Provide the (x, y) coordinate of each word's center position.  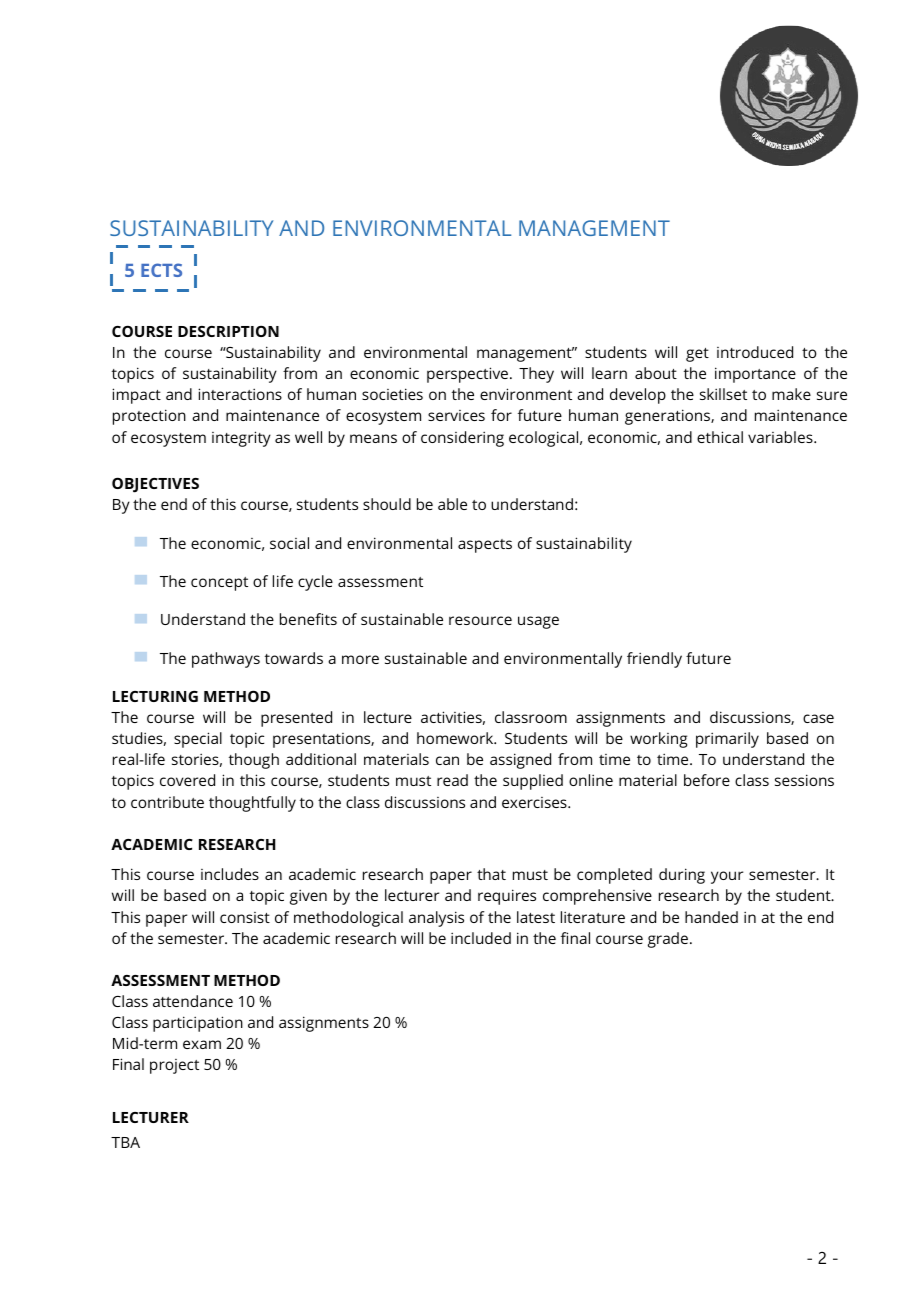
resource (480, 620)
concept (219, 584)
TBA (125, 1142)
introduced (755, 352)
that (491, 874)
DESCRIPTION (228, 331)
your (727, 877)
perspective (467, 375)
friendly (654, 660)
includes (230, 874)
